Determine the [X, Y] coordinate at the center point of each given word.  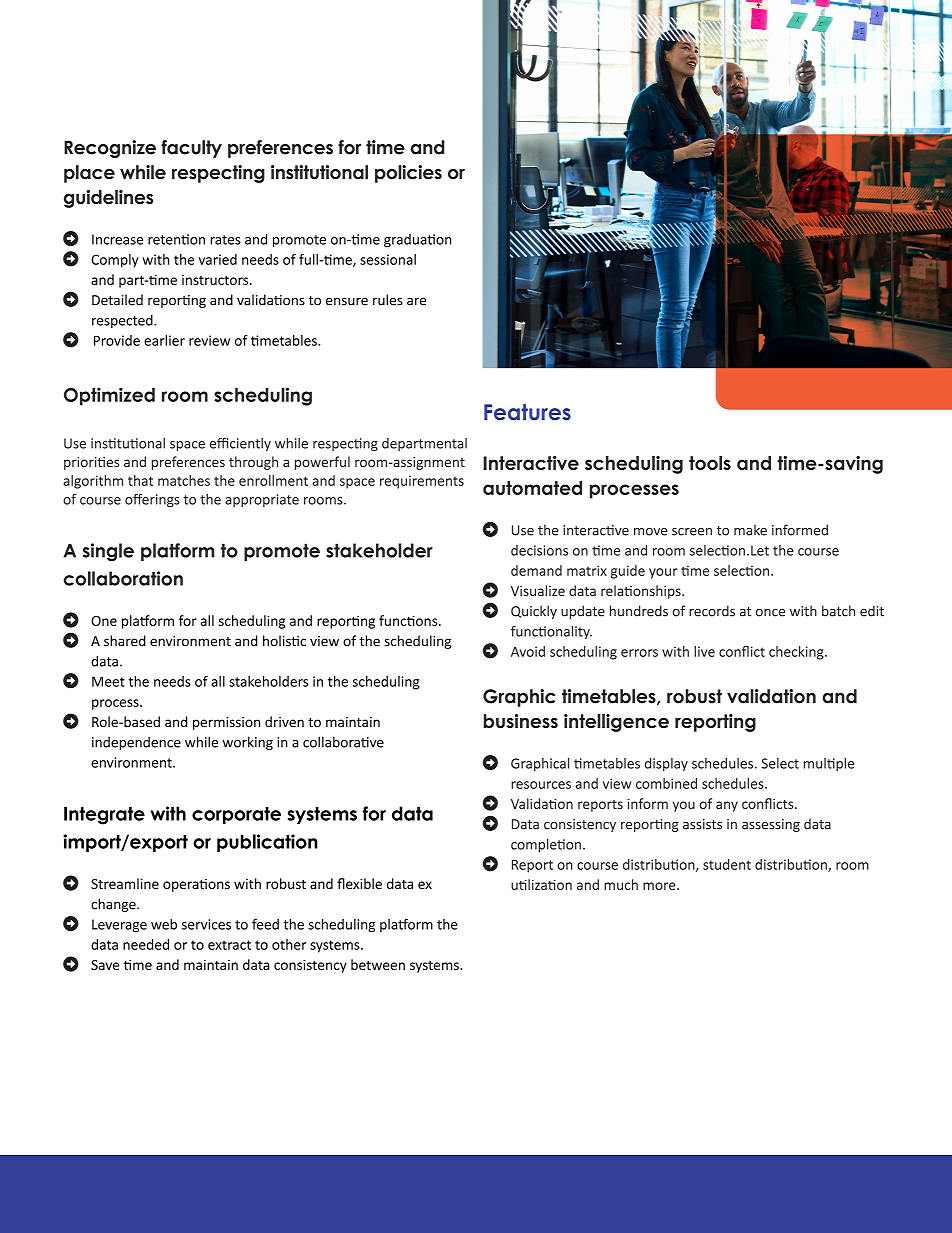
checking [797, 653]
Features [527, 412]
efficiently [240, 444]
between [378, 964]
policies [408, 174]
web [164, 924]
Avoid [528, 651]
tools [710, 463]
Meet [108, 681]
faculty [191, 149]
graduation [417, 240]
